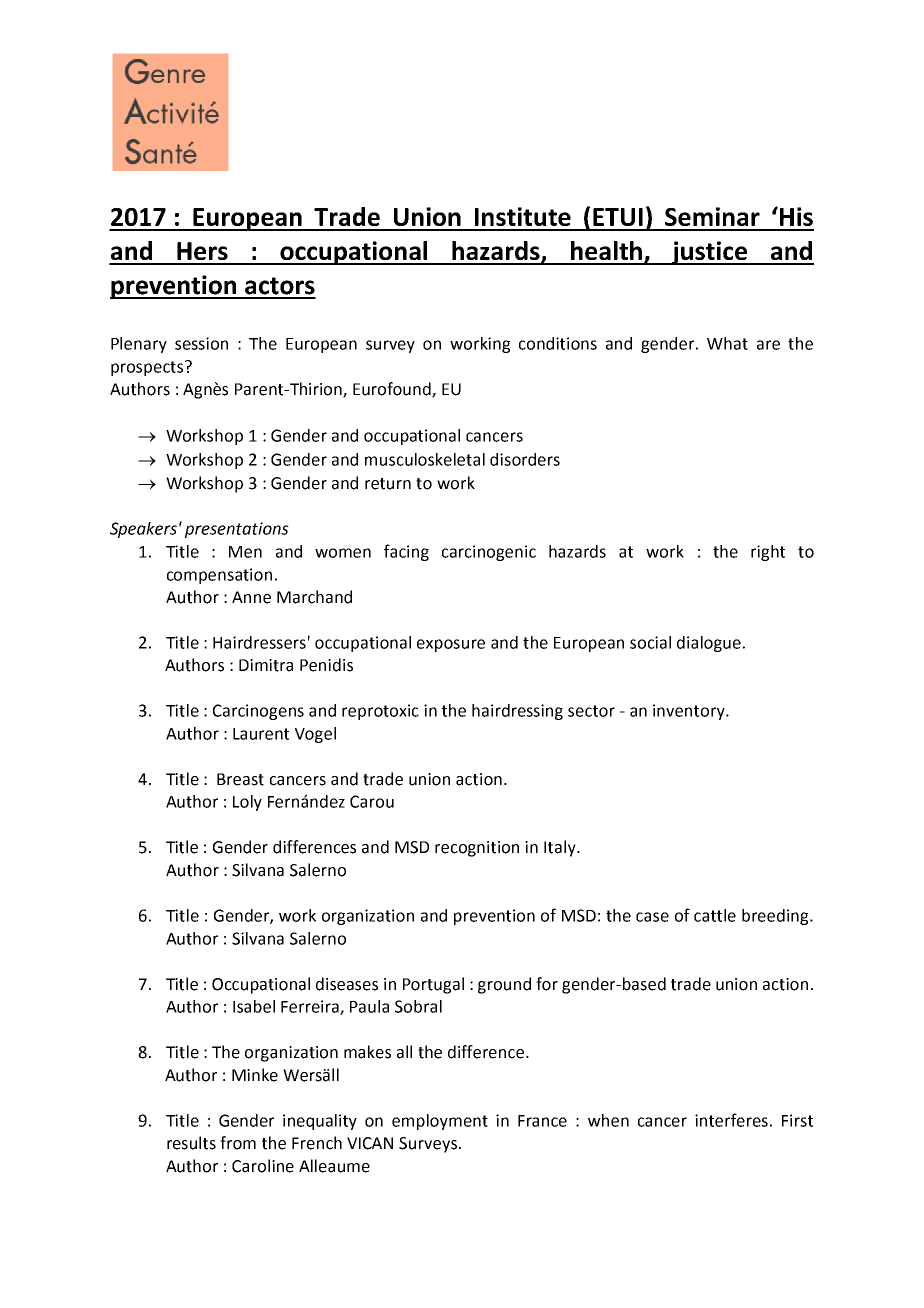  I want to click on cattle, so click(715, 915).
